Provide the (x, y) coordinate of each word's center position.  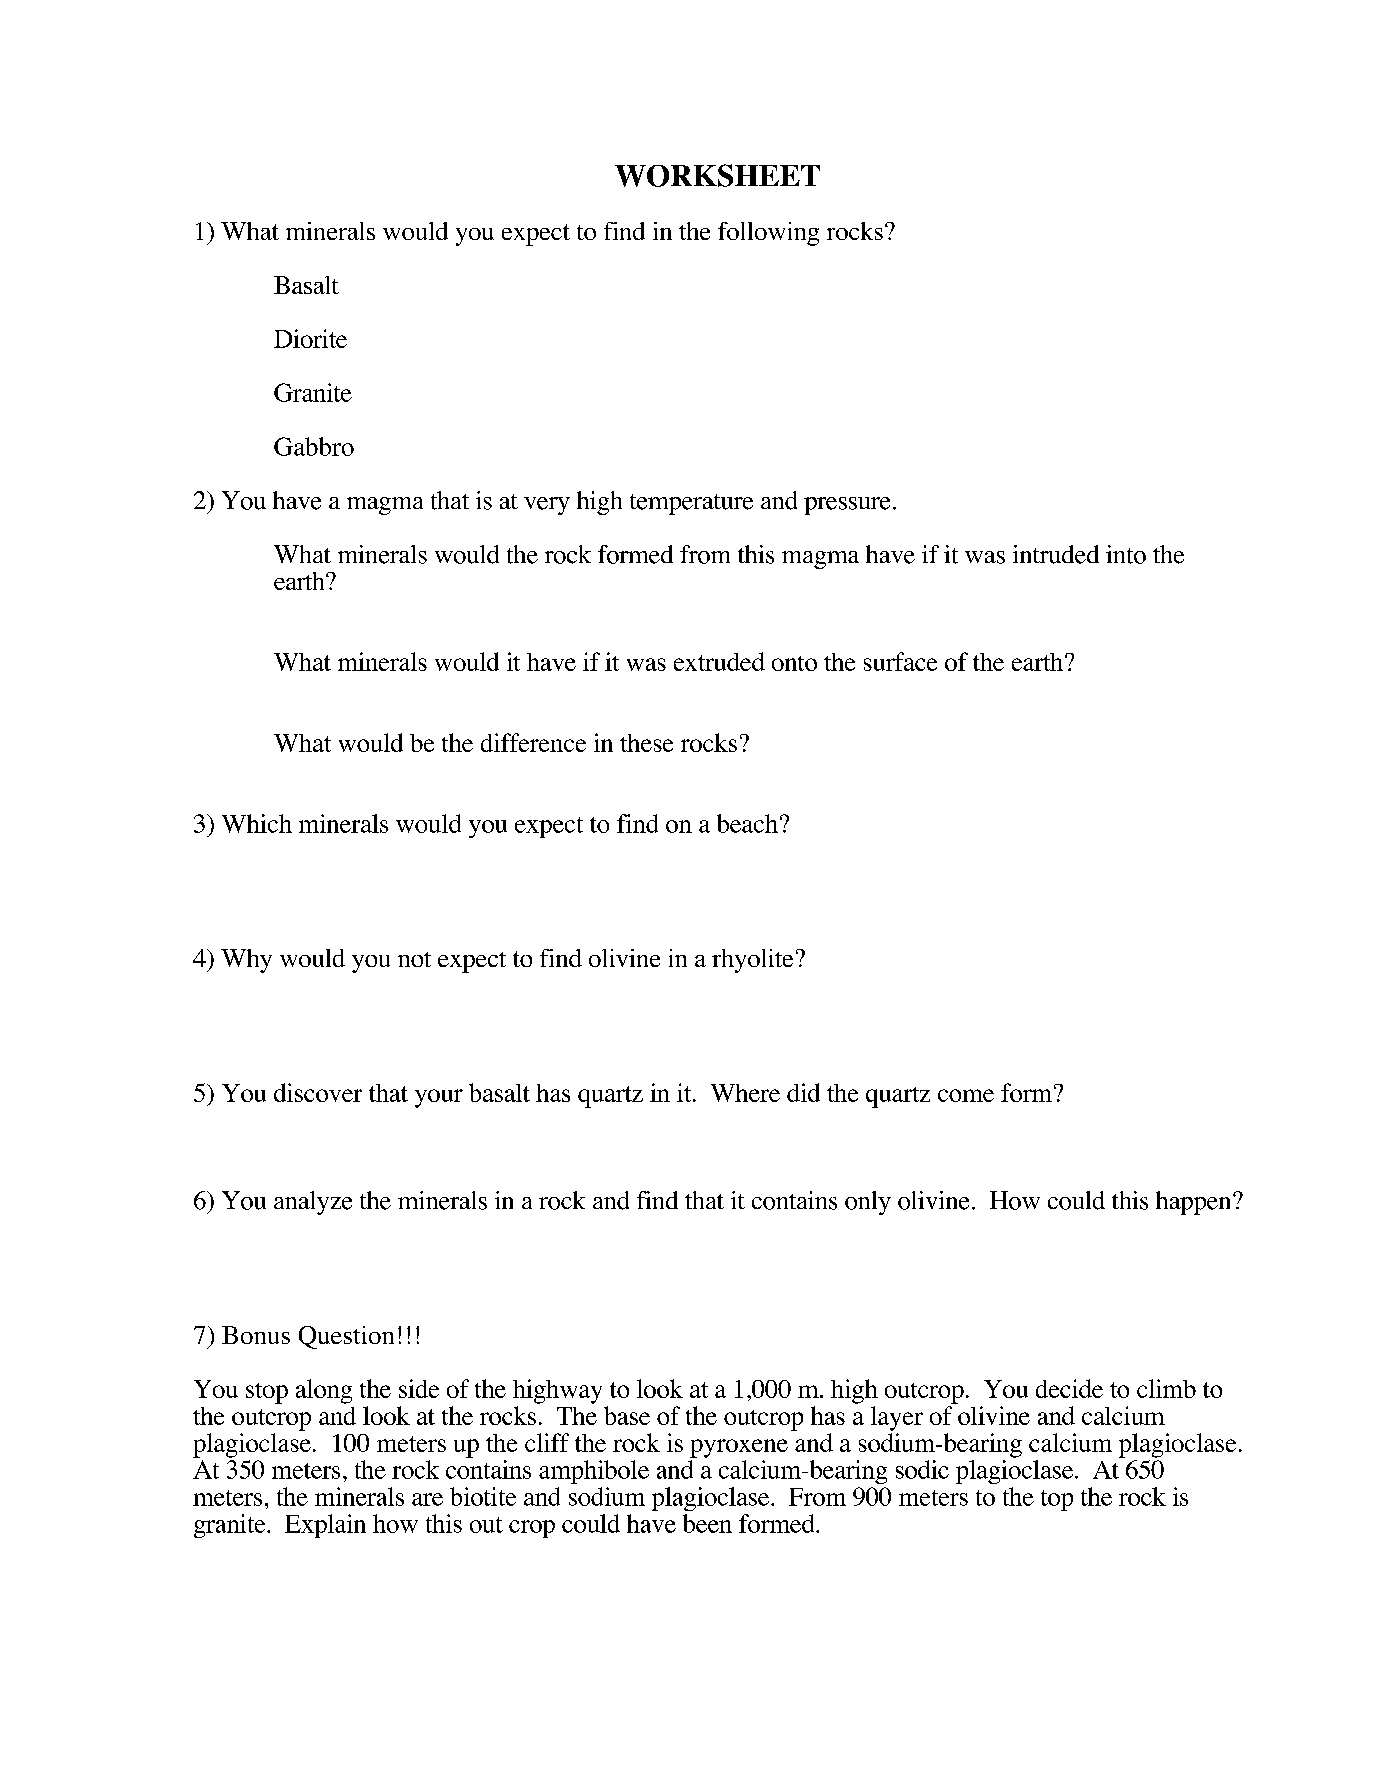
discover (318, 1092)
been (707, 1523)
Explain (325, 1526)
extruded (719, 661)
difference (533, 742)
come (966, 1095)
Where (745, 1093)
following (768, 234)
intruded (1056, 554)
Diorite (310, 338)
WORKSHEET (717, 175)
